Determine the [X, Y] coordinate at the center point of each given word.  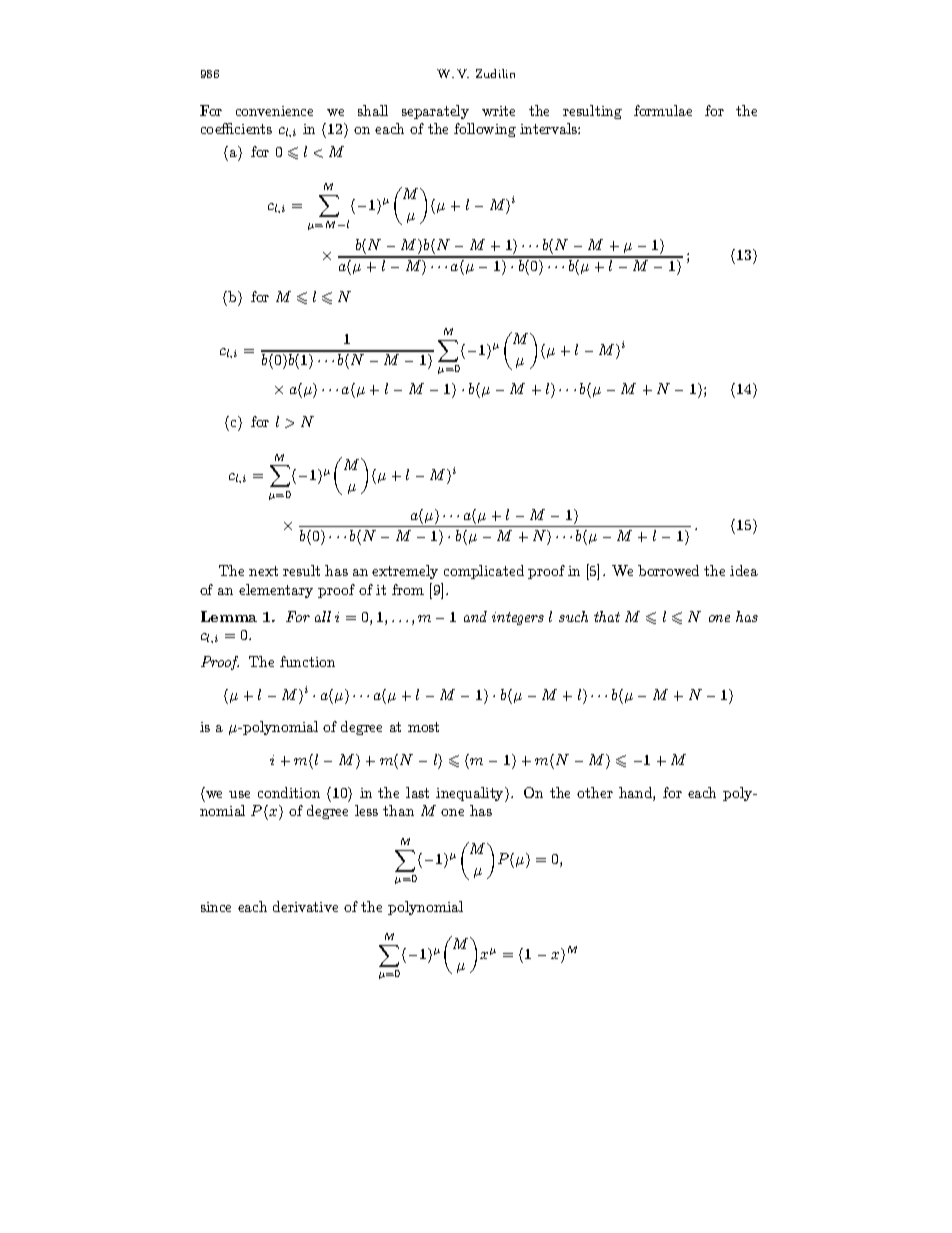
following [485, 130]
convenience [274, 111]
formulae [663, 110]
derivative [305, 906]
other [595, 792]
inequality [471, 794]
